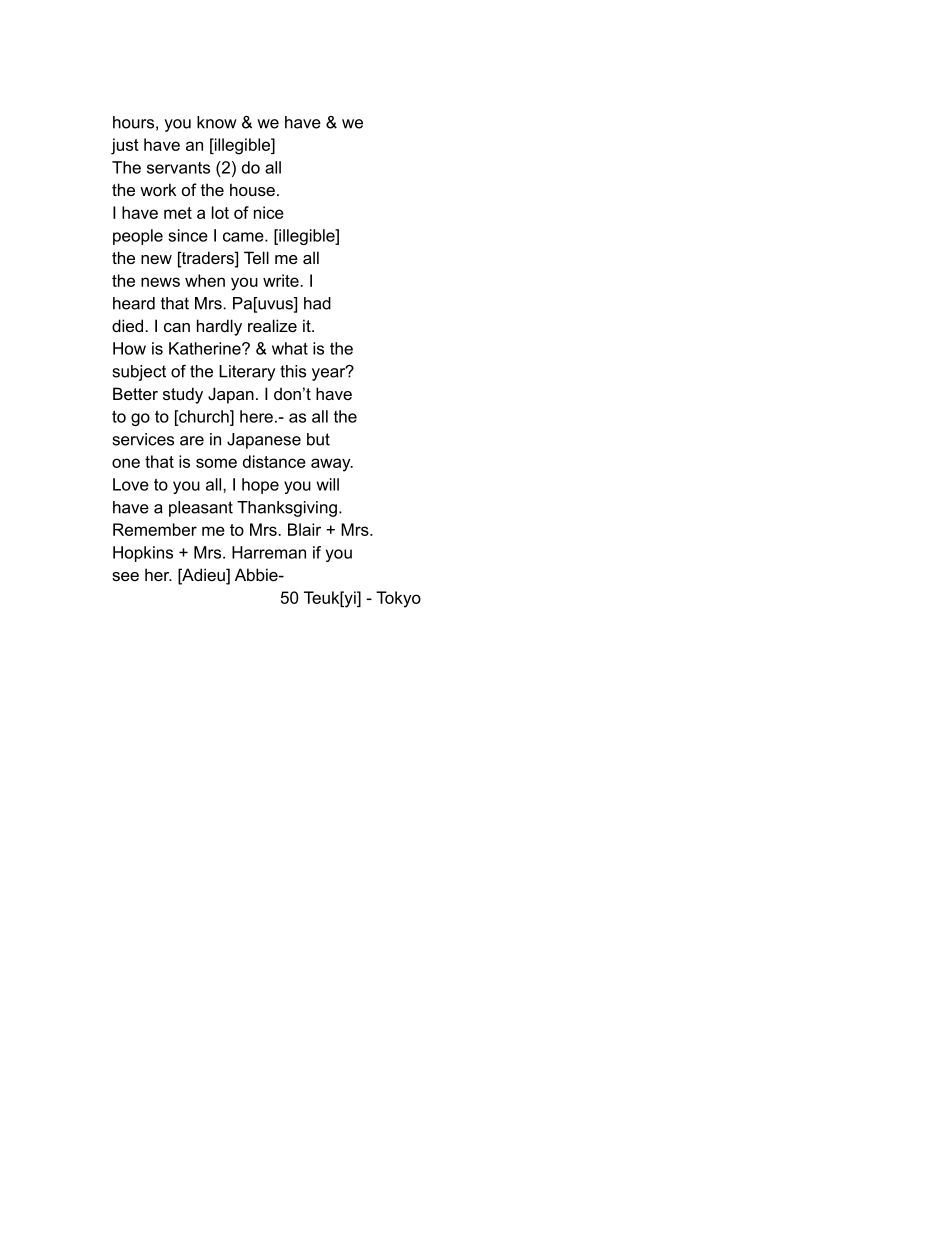 This screenshot has height=1233, width=952. I want to click on but, so click(318, 439).
